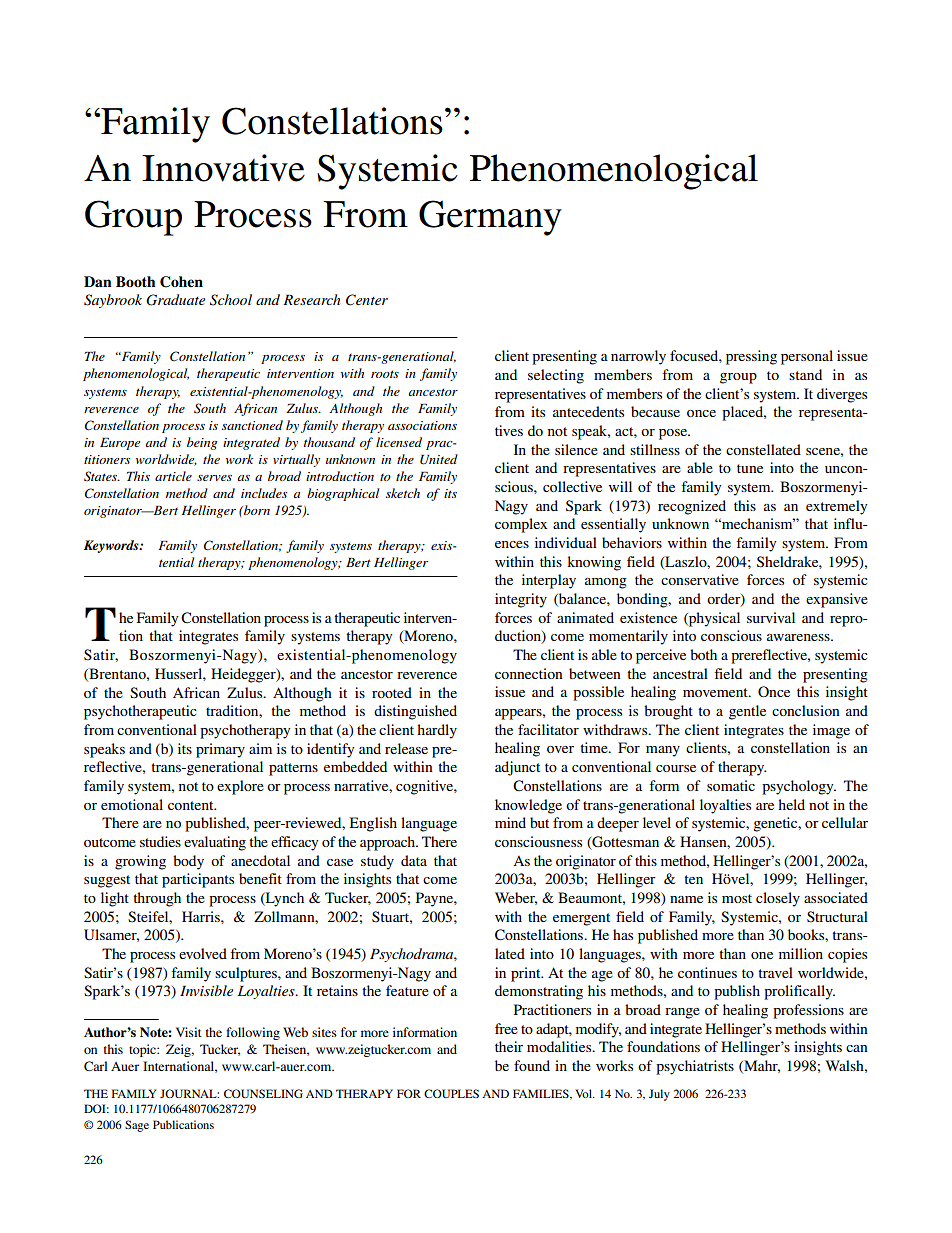 This screenshot has width=952, height=1233. I want to click on Sage, so click(137, 1126).
